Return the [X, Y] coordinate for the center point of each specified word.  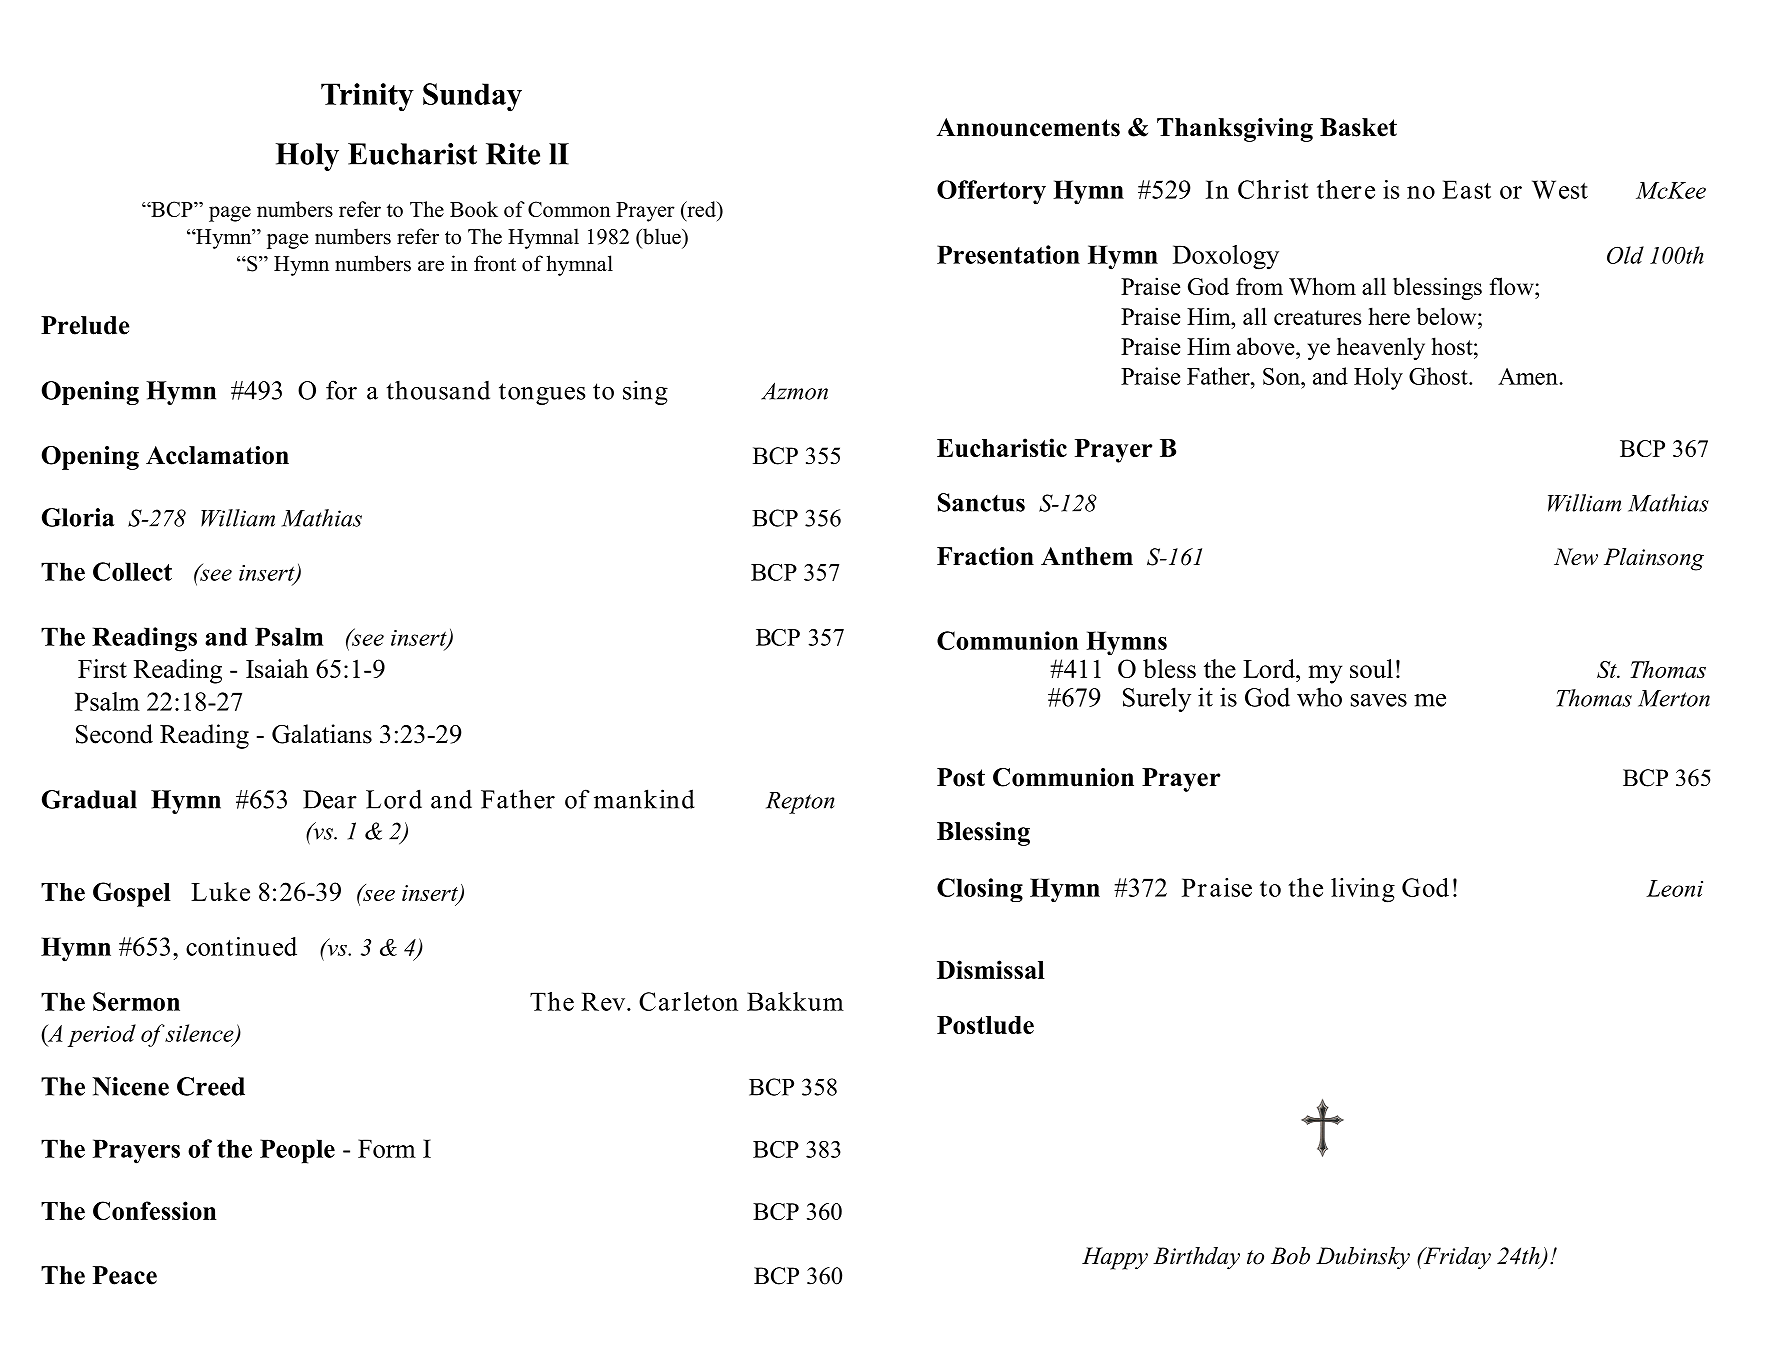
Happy [1115, 1258]
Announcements [1028, 127]
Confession [154, 1210]
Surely [1157, 699]
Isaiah [277, 668]
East [1466, 189]
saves [1379, 700]
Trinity [367, 97]
